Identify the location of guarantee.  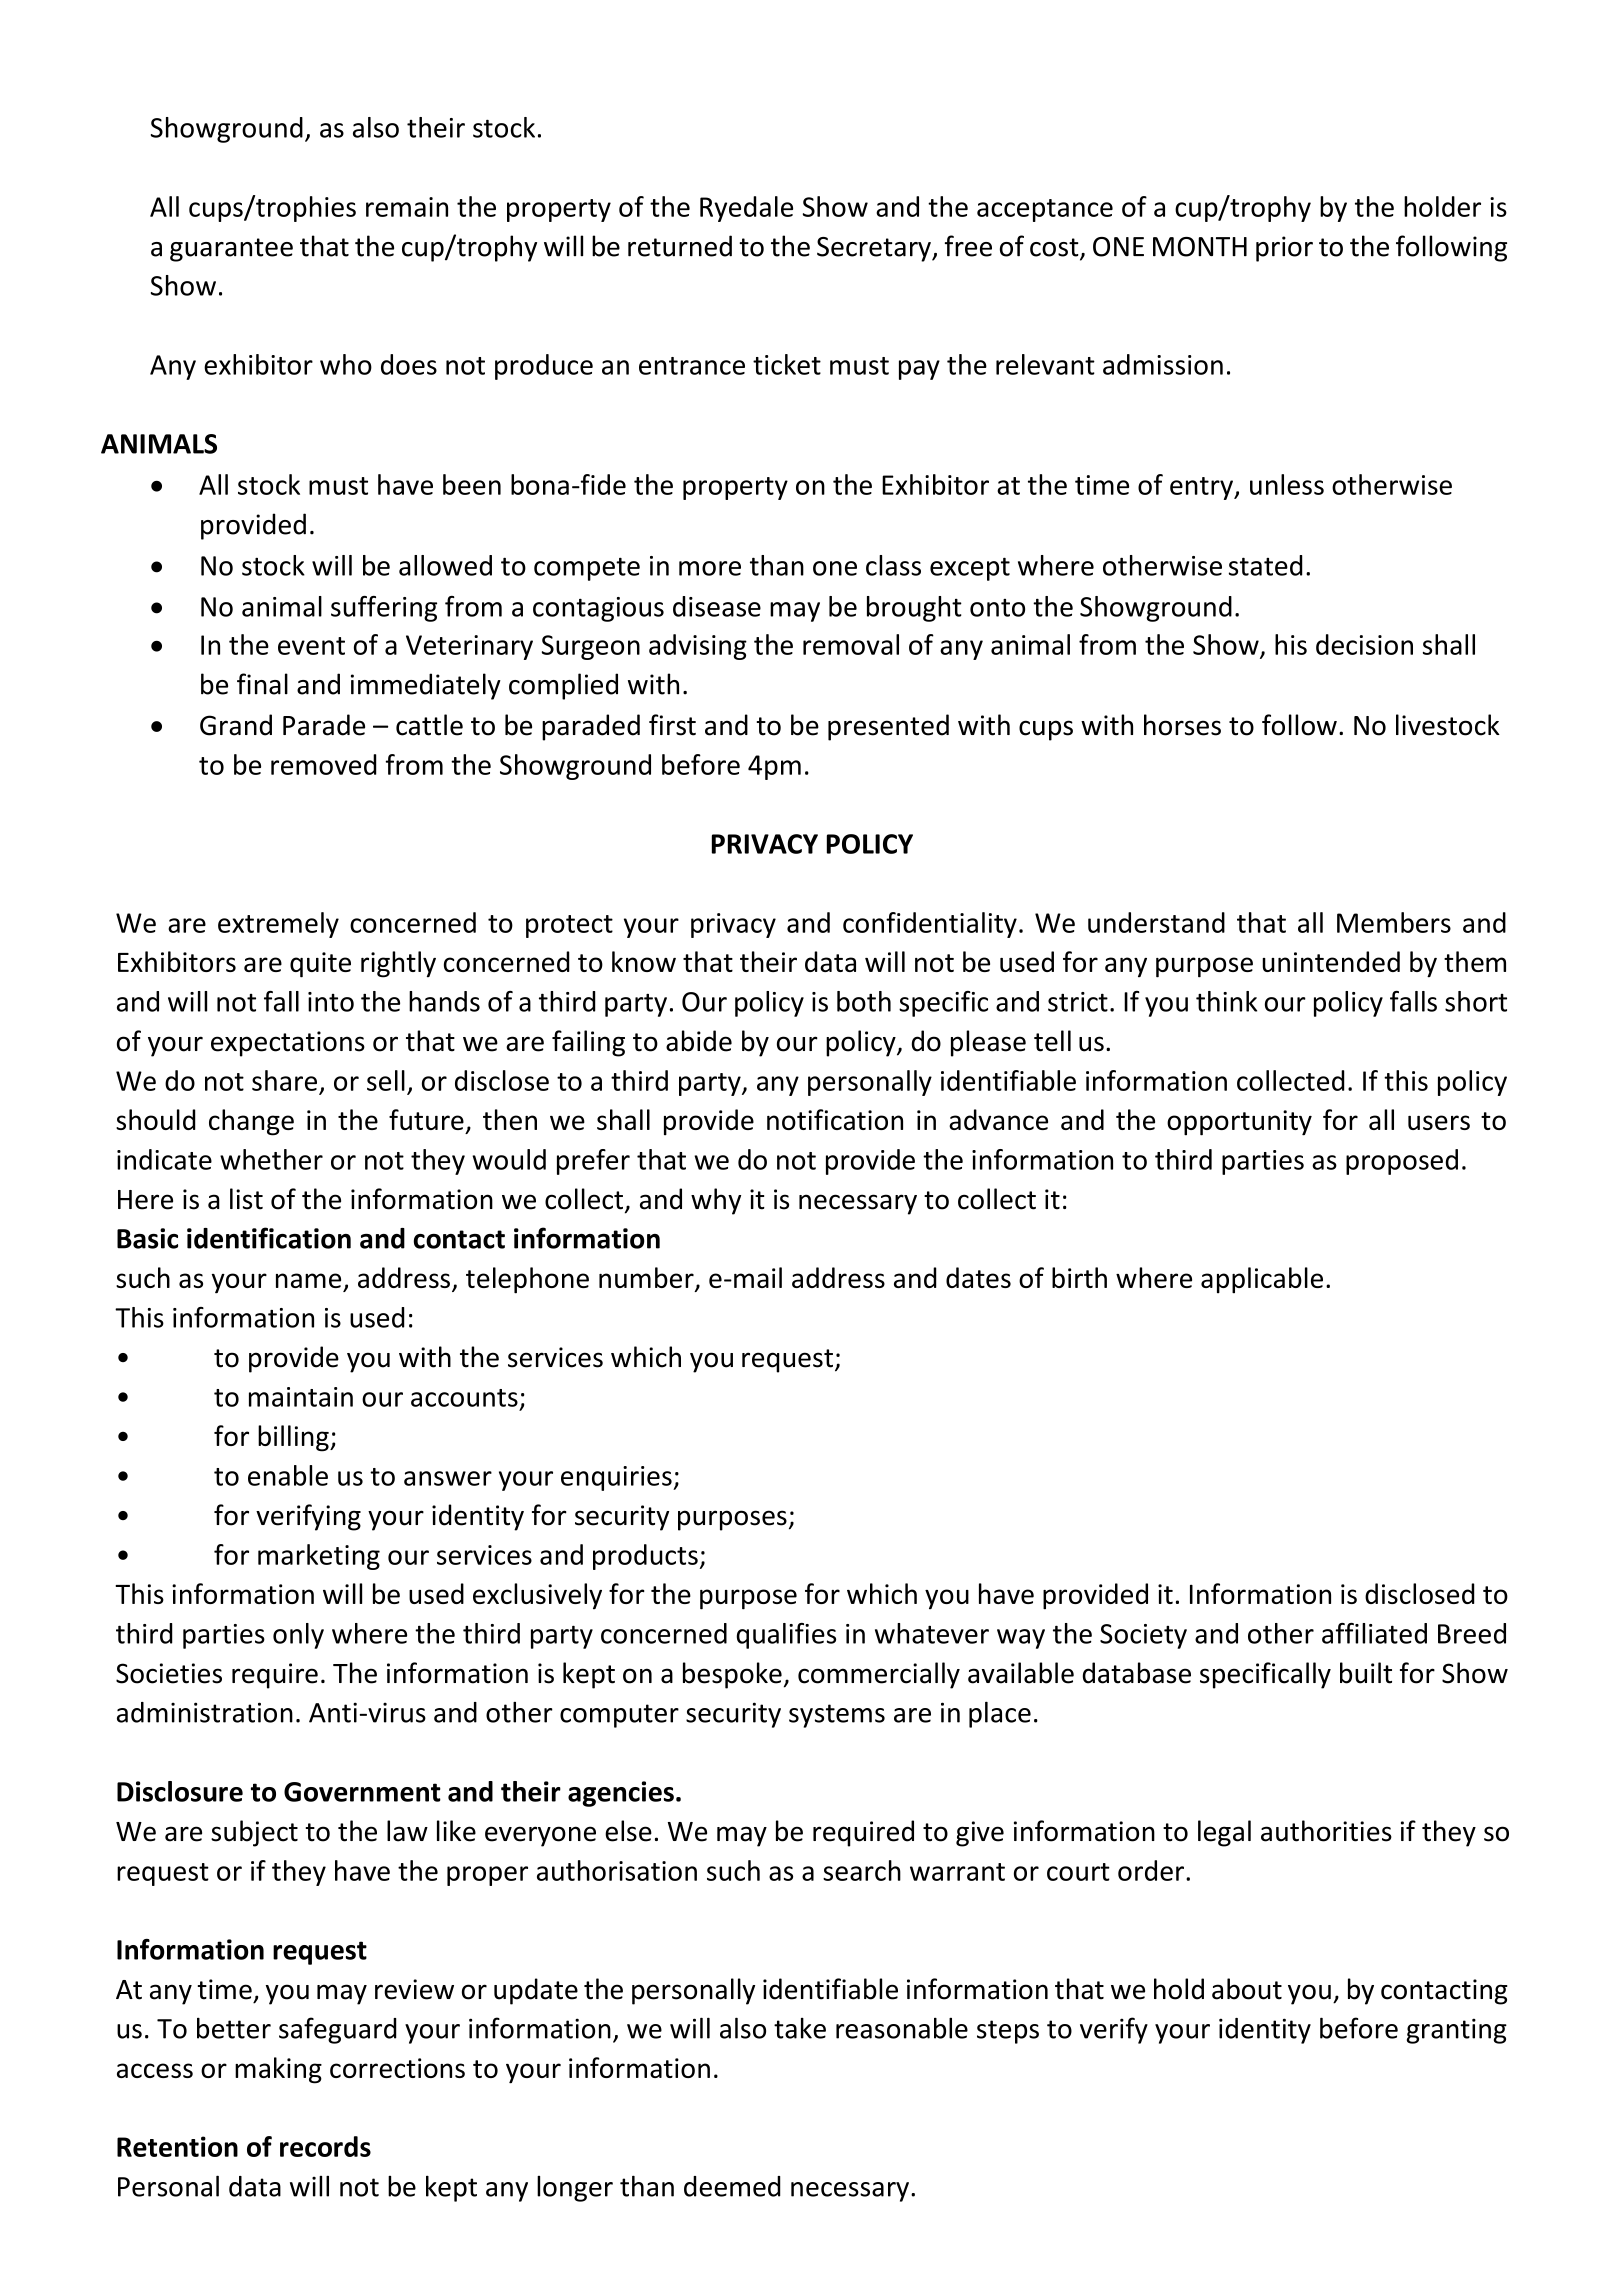
(231, 250).
